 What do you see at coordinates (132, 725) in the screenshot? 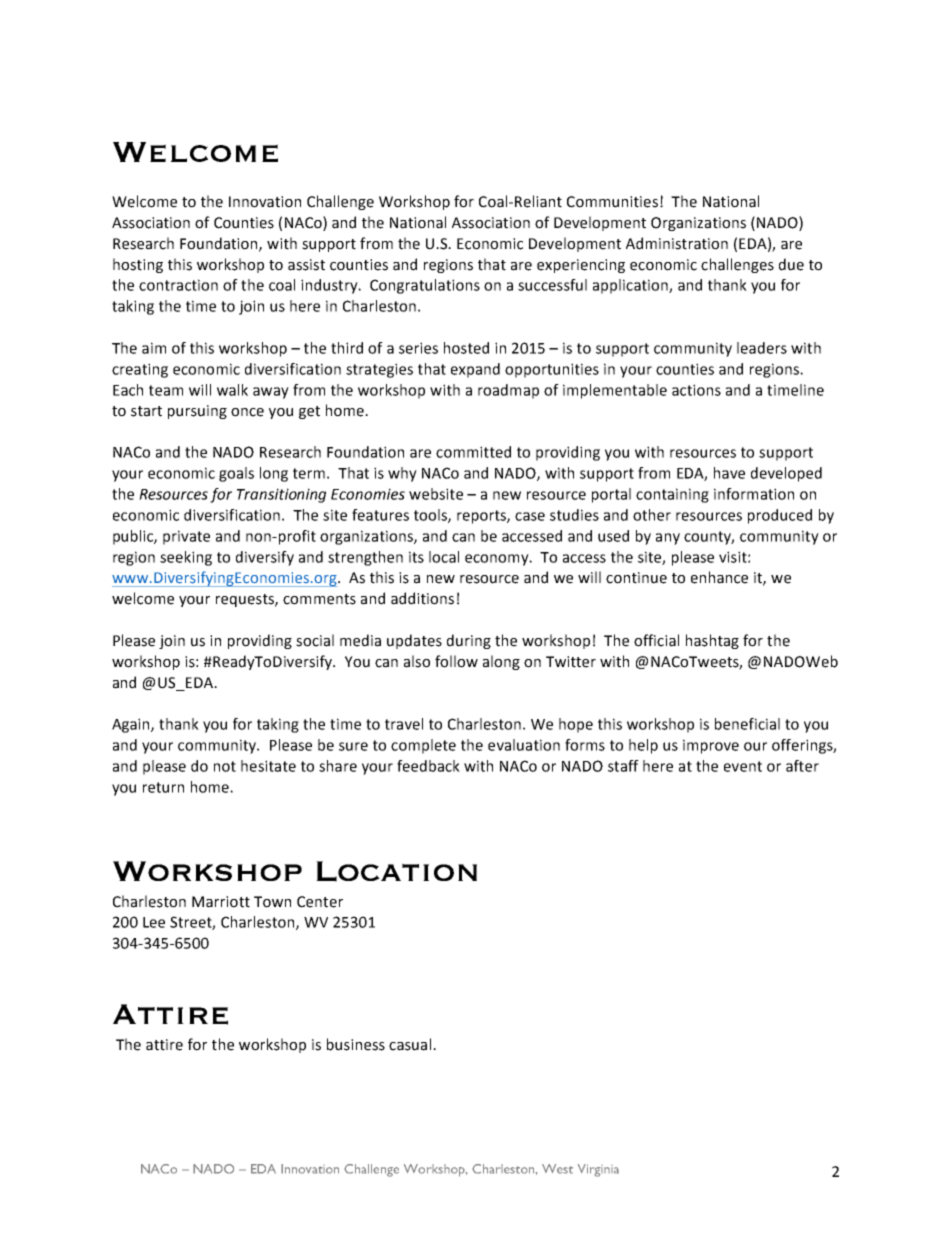
I see `Again` at bounding box center [132, 725].
